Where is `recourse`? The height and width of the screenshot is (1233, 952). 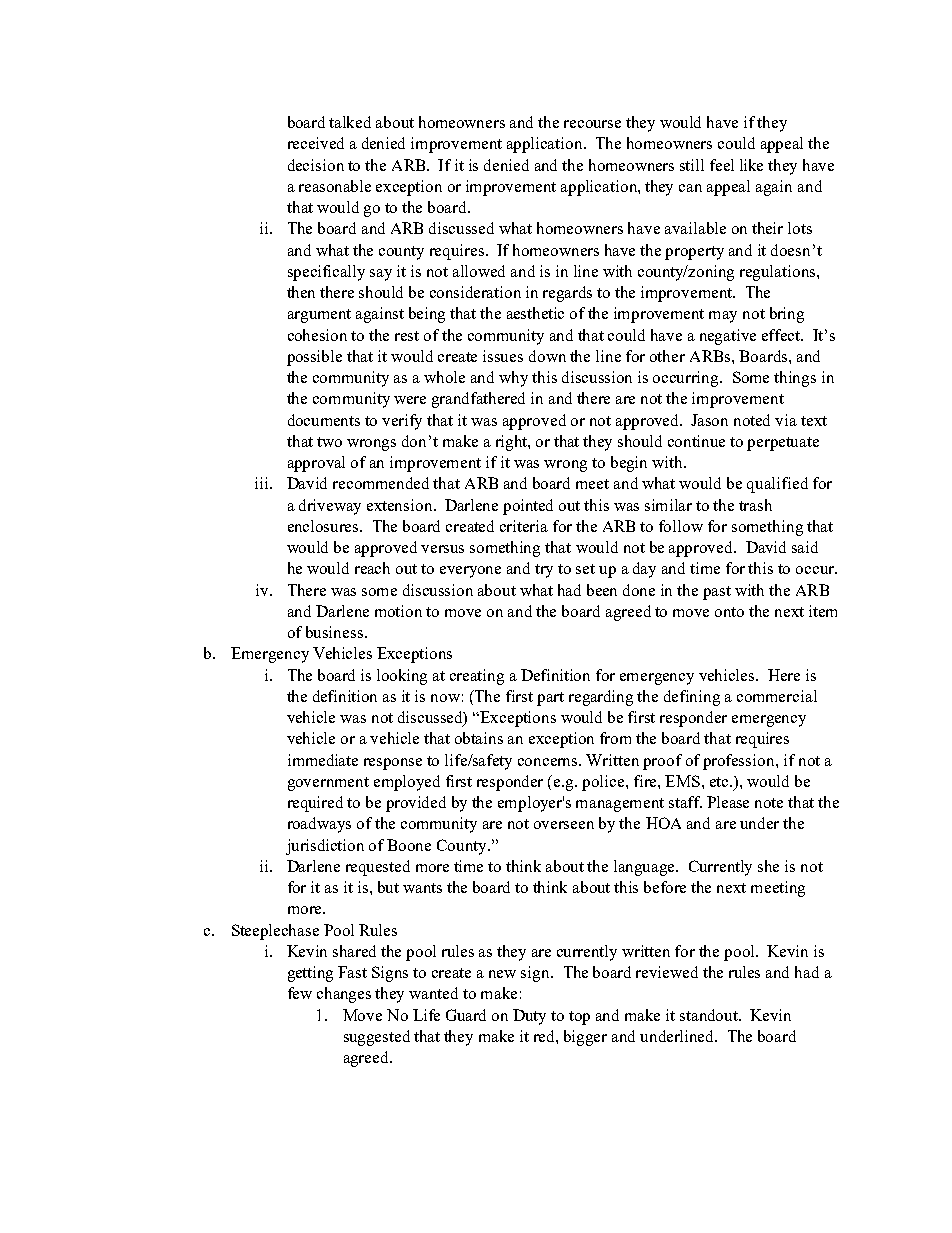
recourse is located at coordinates (592, 124).
